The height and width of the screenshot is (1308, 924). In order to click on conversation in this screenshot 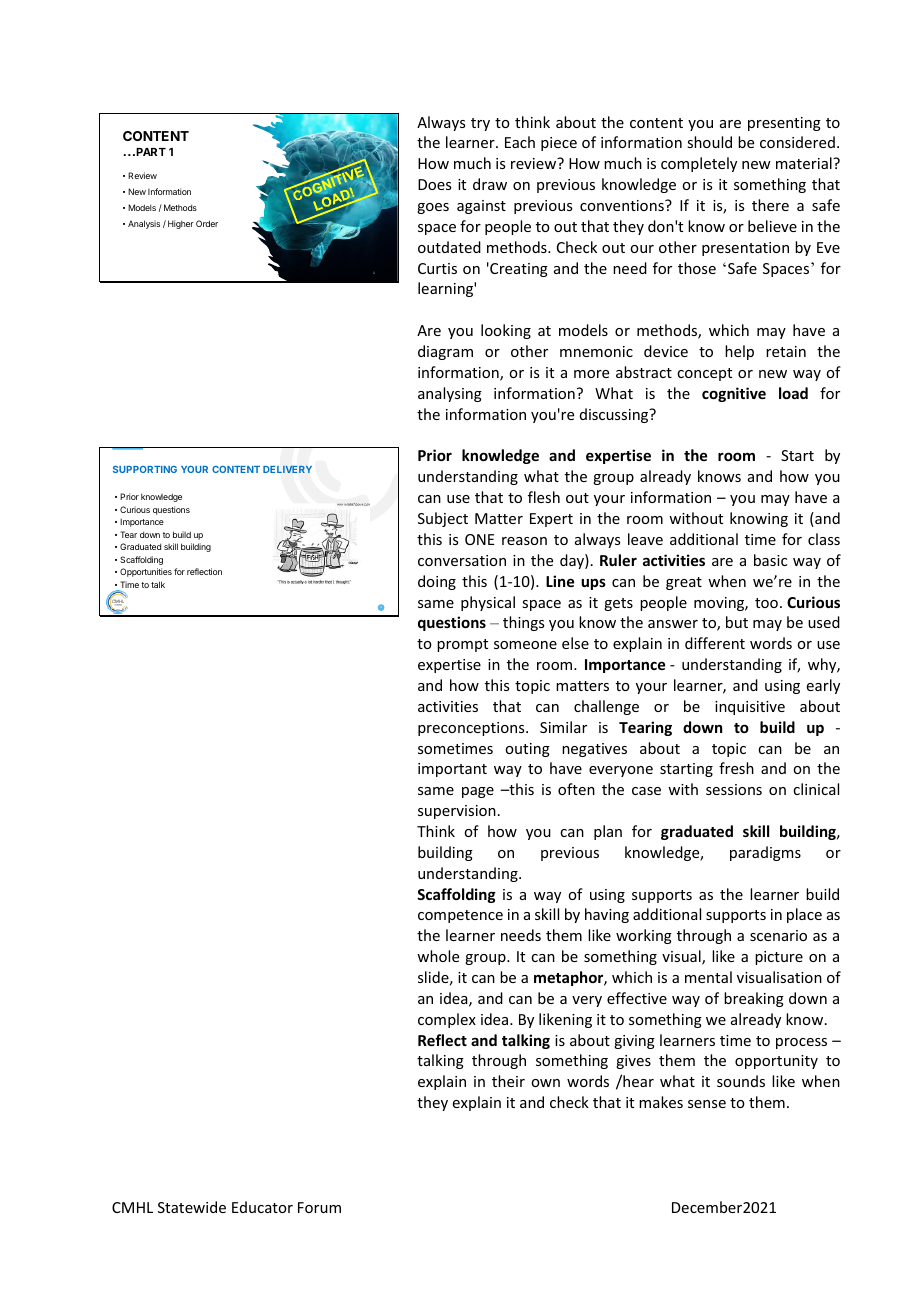, I will do `click(462, 560)`.
